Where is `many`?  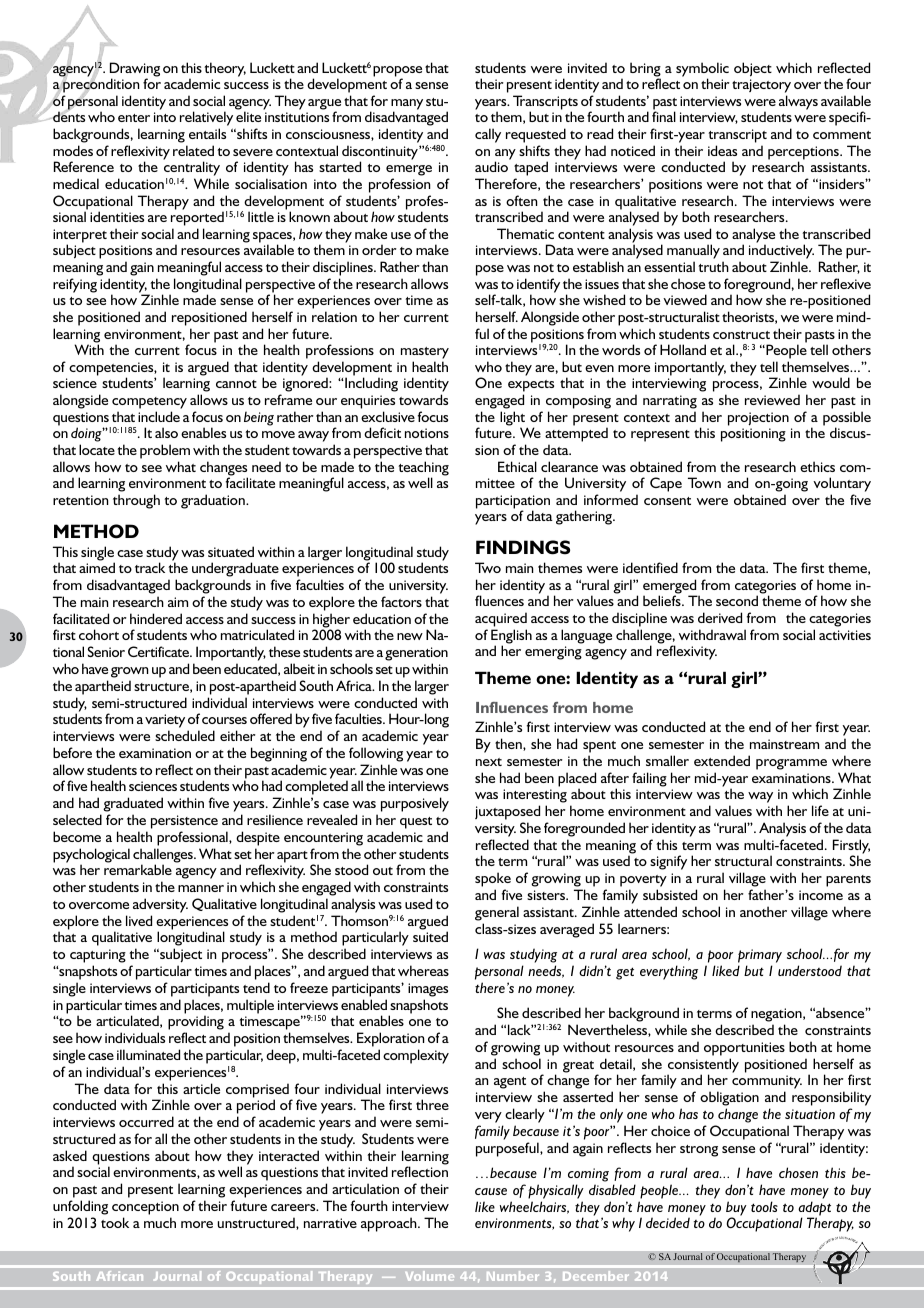
many is located at coordinates (407, 105).
